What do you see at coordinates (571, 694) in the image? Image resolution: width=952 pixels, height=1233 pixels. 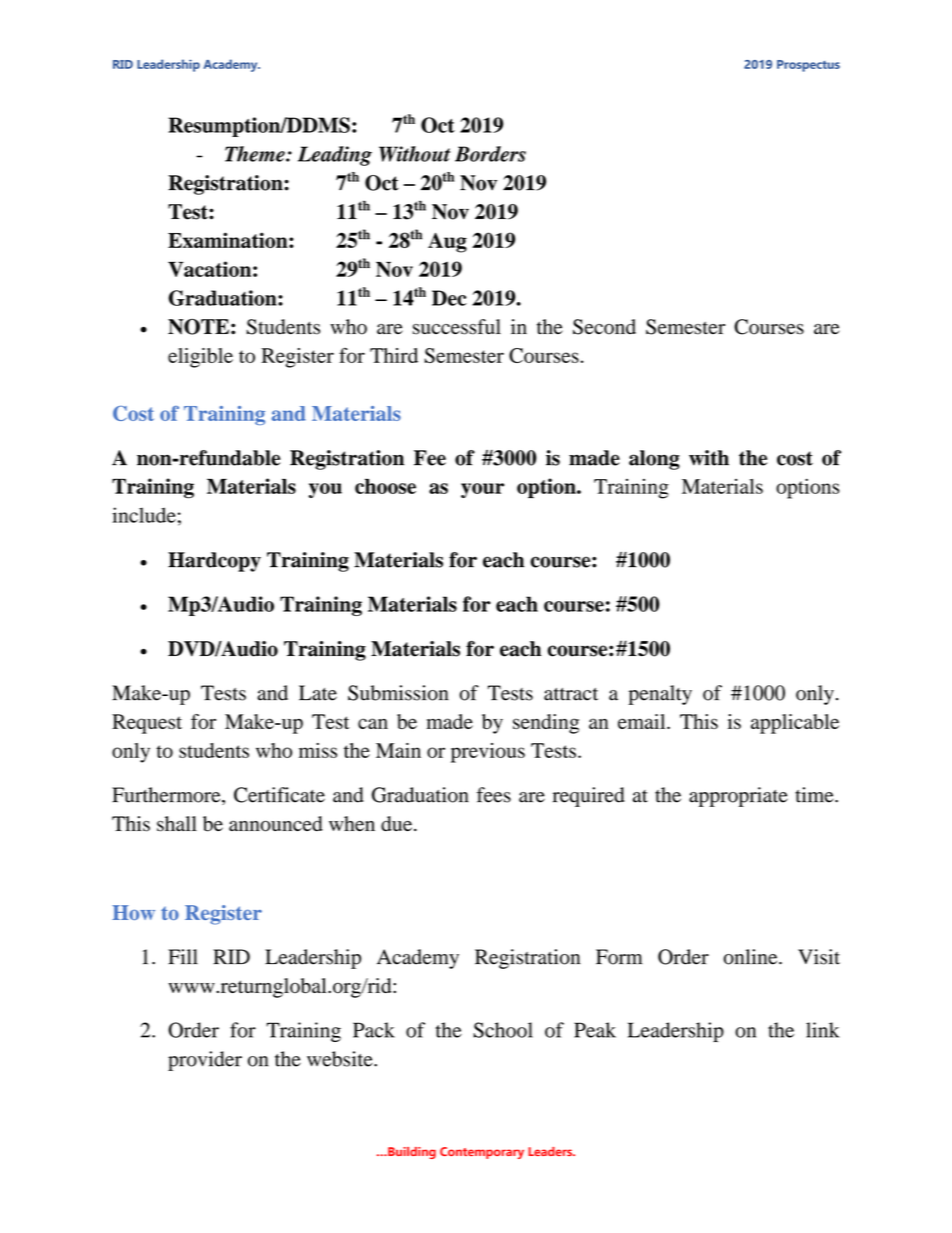 I see `attract` at bounding box center [571, 694].
